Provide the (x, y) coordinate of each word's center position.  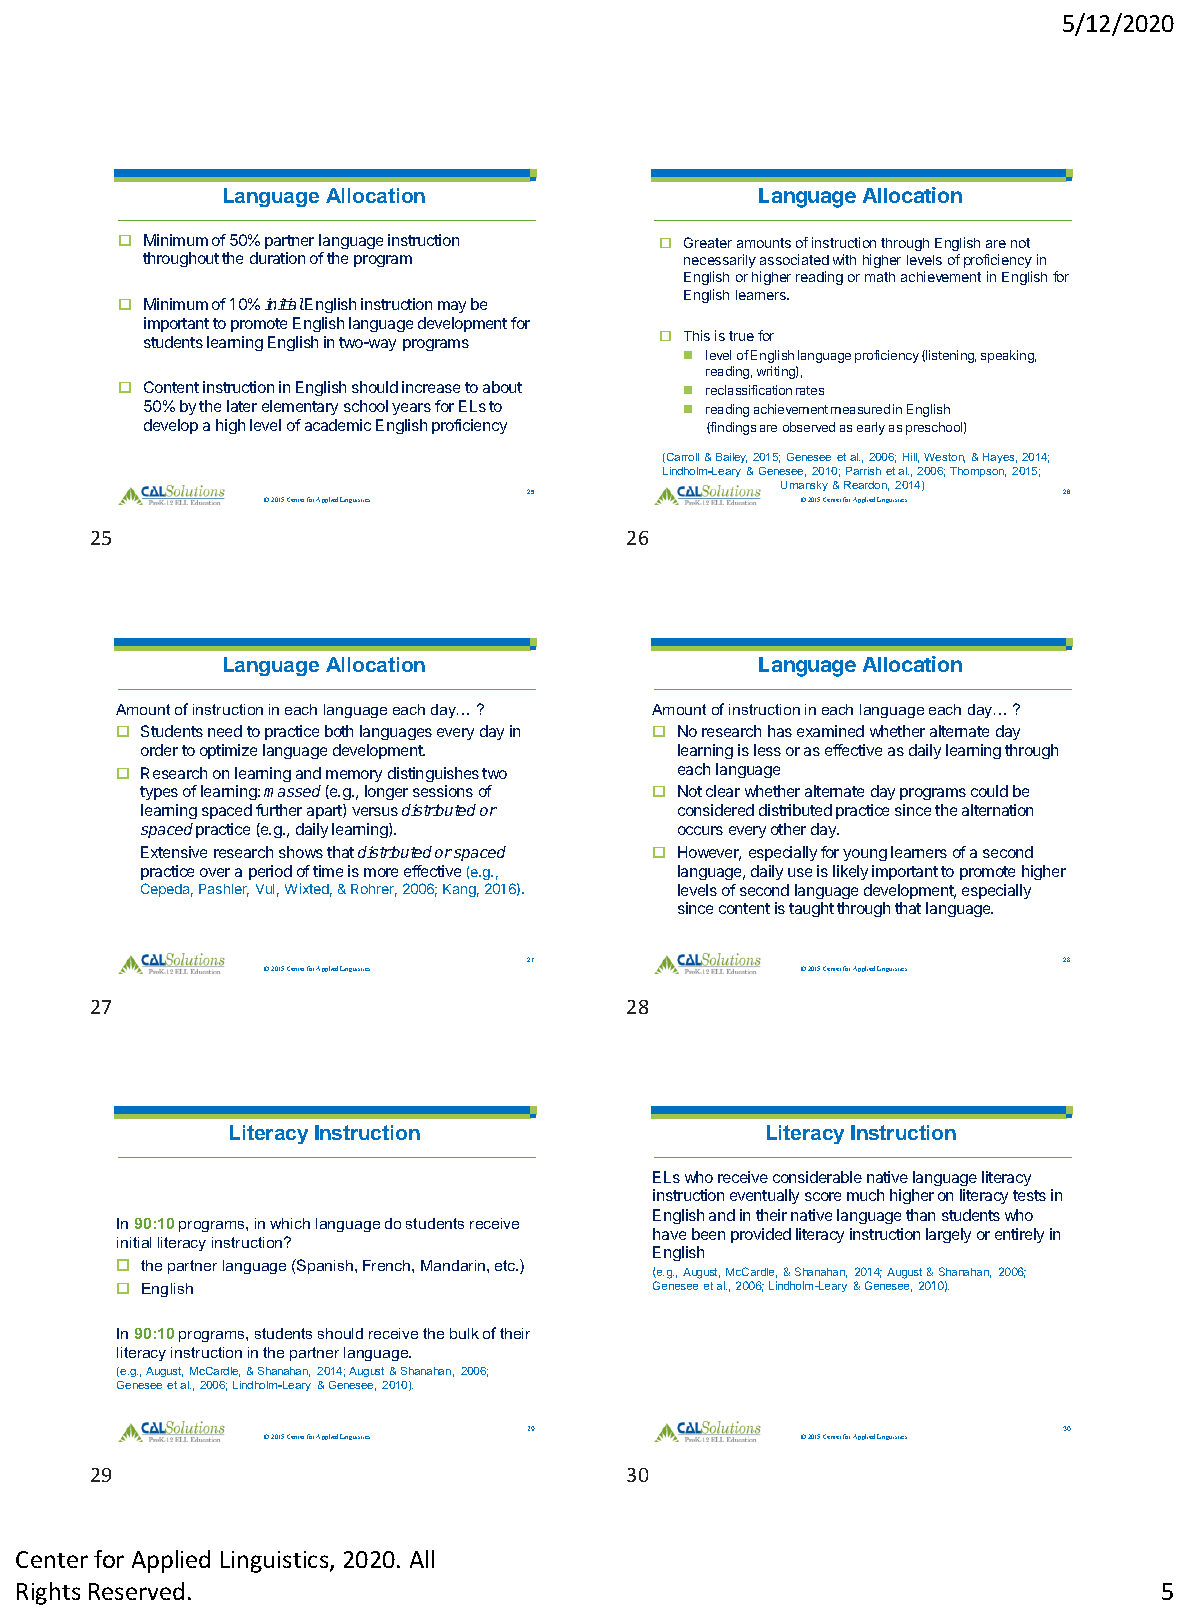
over (215, 872)
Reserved (136, 1591)
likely (850, 872)
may (452, 307)
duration (277, 258)
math (880, 277)
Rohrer (374, 890)
